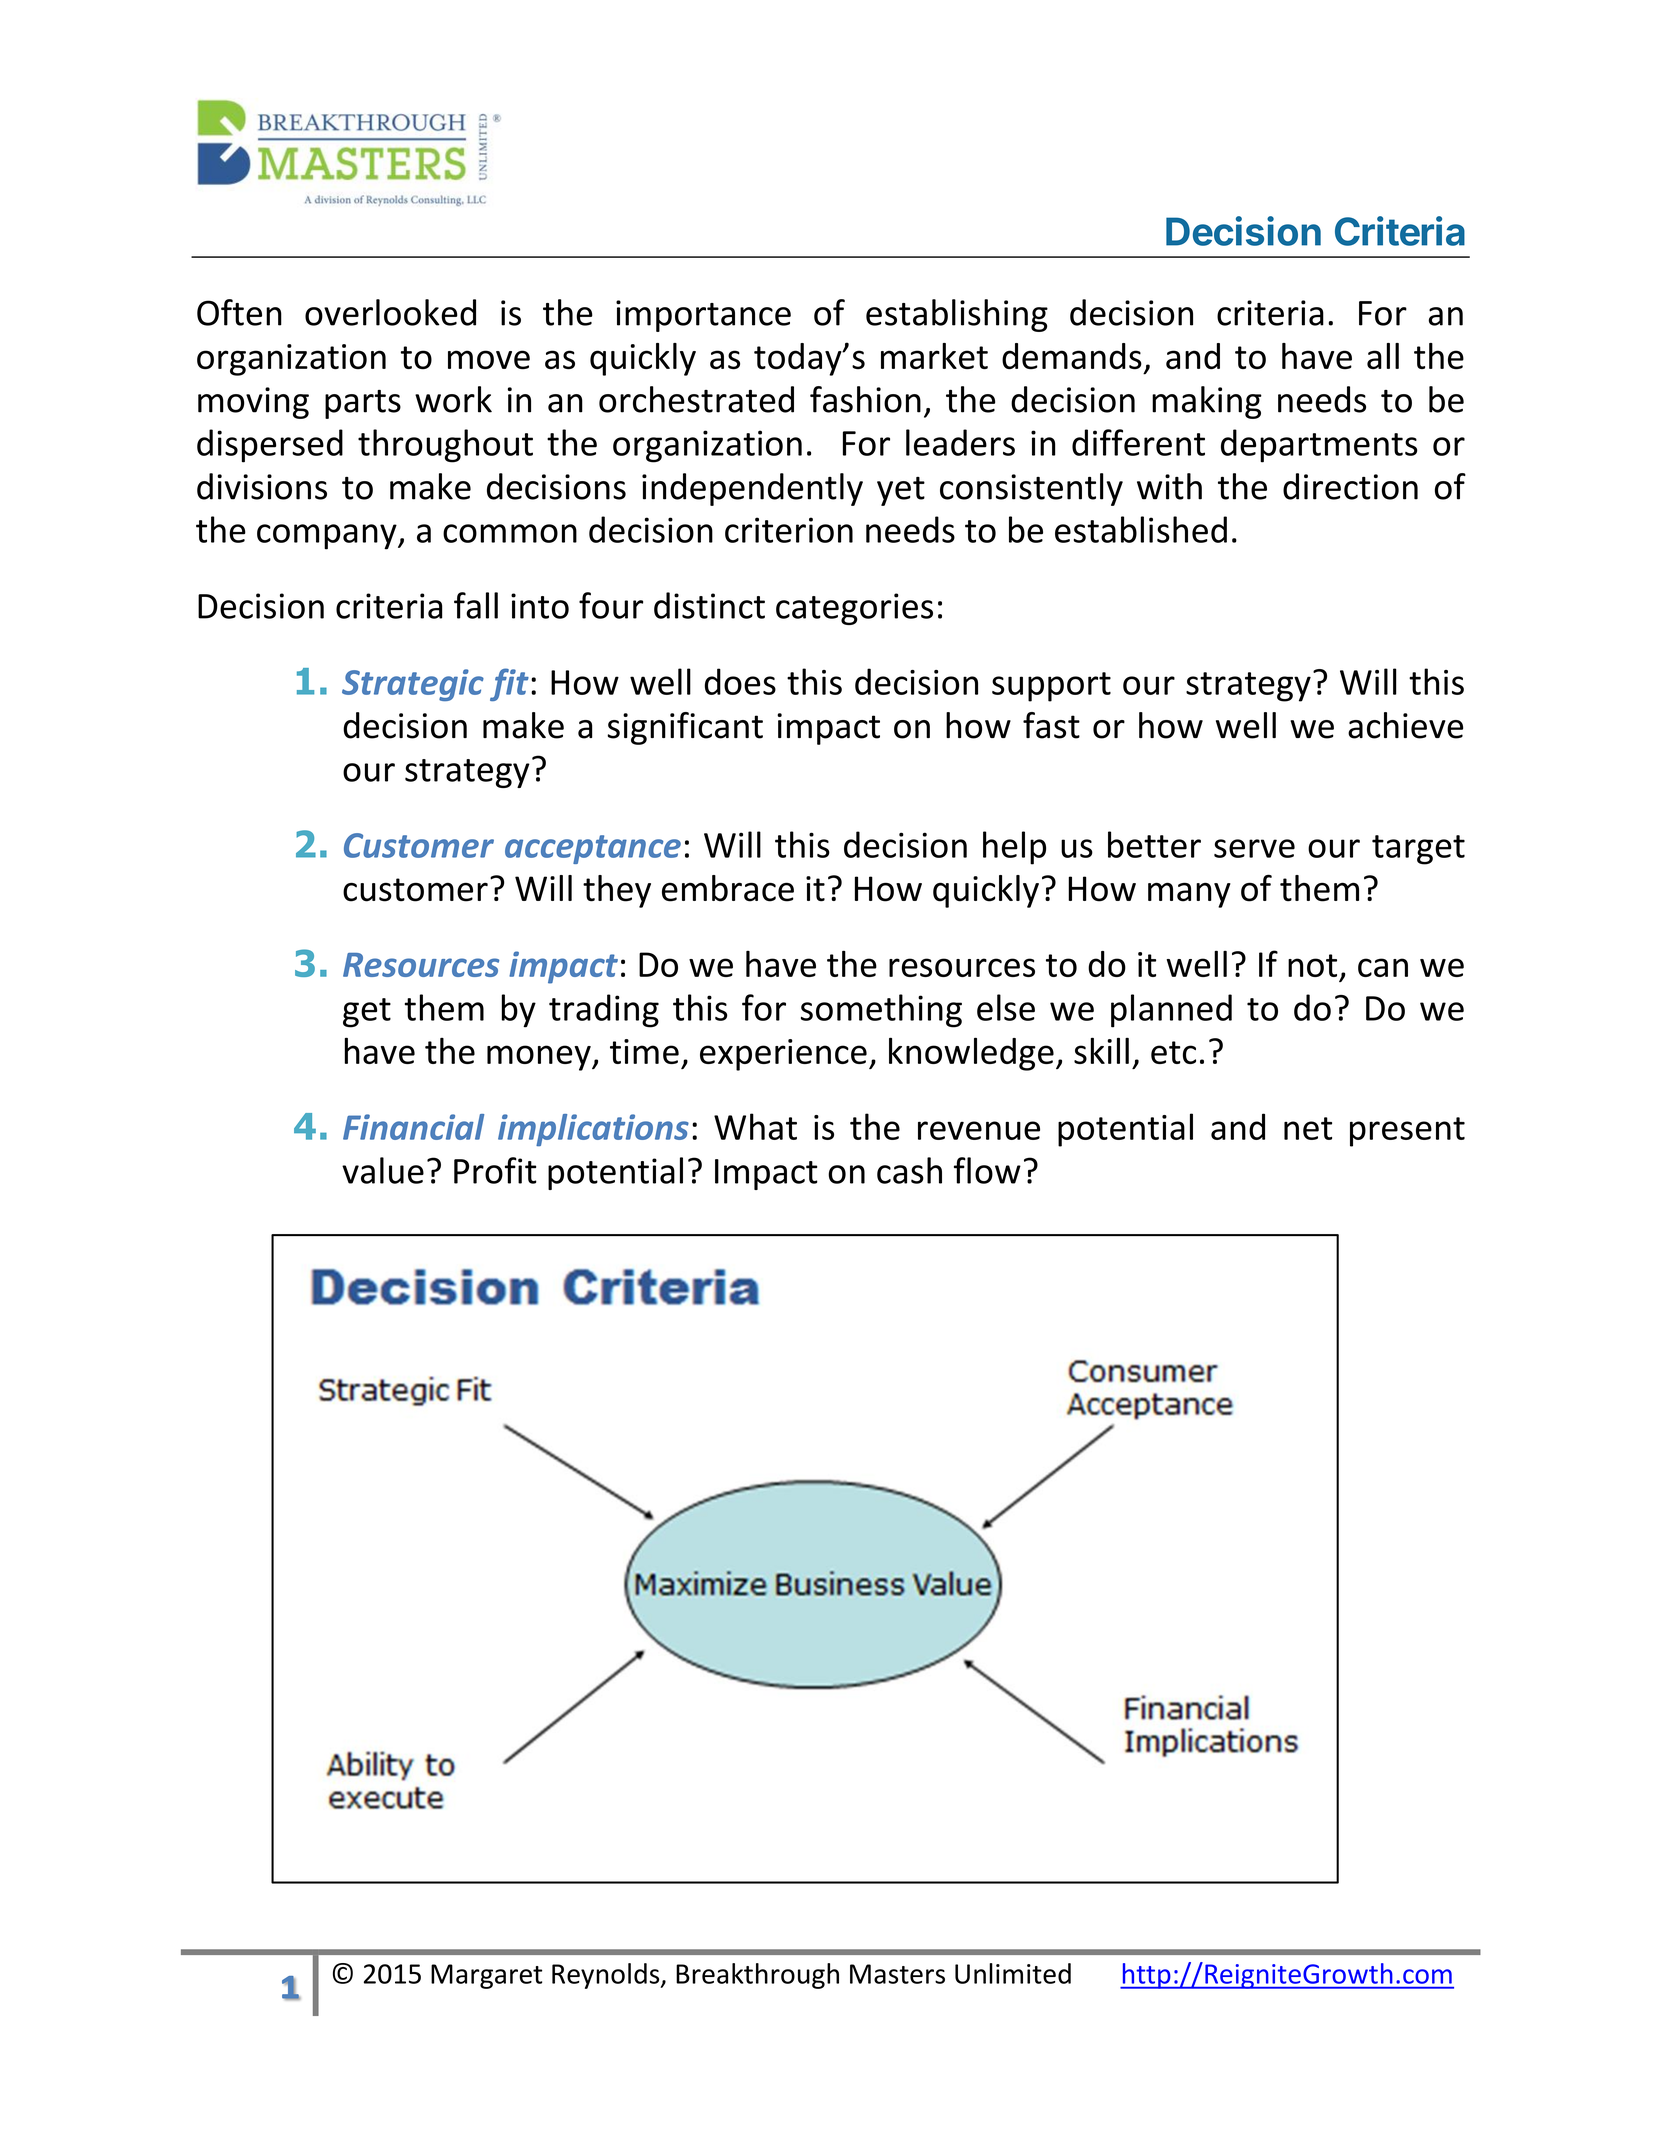 This document has height=2150, width=1661. Describe the element at coordinates (383, 1170) in the document. I see `value` at that location.
